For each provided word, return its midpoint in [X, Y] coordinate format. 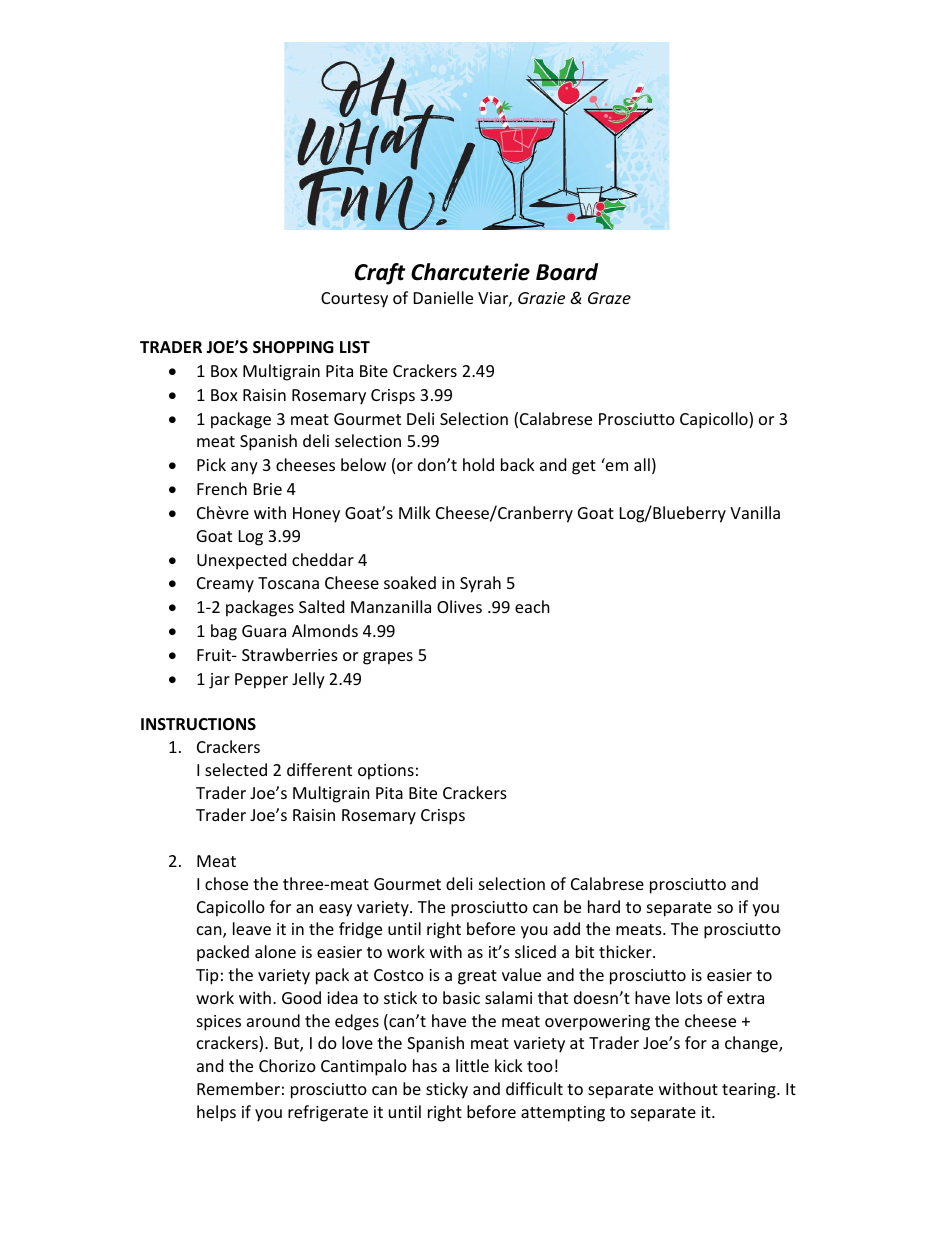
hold [478, 464]
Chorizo [287, 1065]
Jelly [308, 680]
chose [226, 883]
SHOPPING [293, 347]
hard [604, 906]
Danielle [443, 297]
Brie [268, 489]
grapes [388, 658]
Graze [609, 298]
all [642, 464]
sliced [535, 951]
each [532, 606]
